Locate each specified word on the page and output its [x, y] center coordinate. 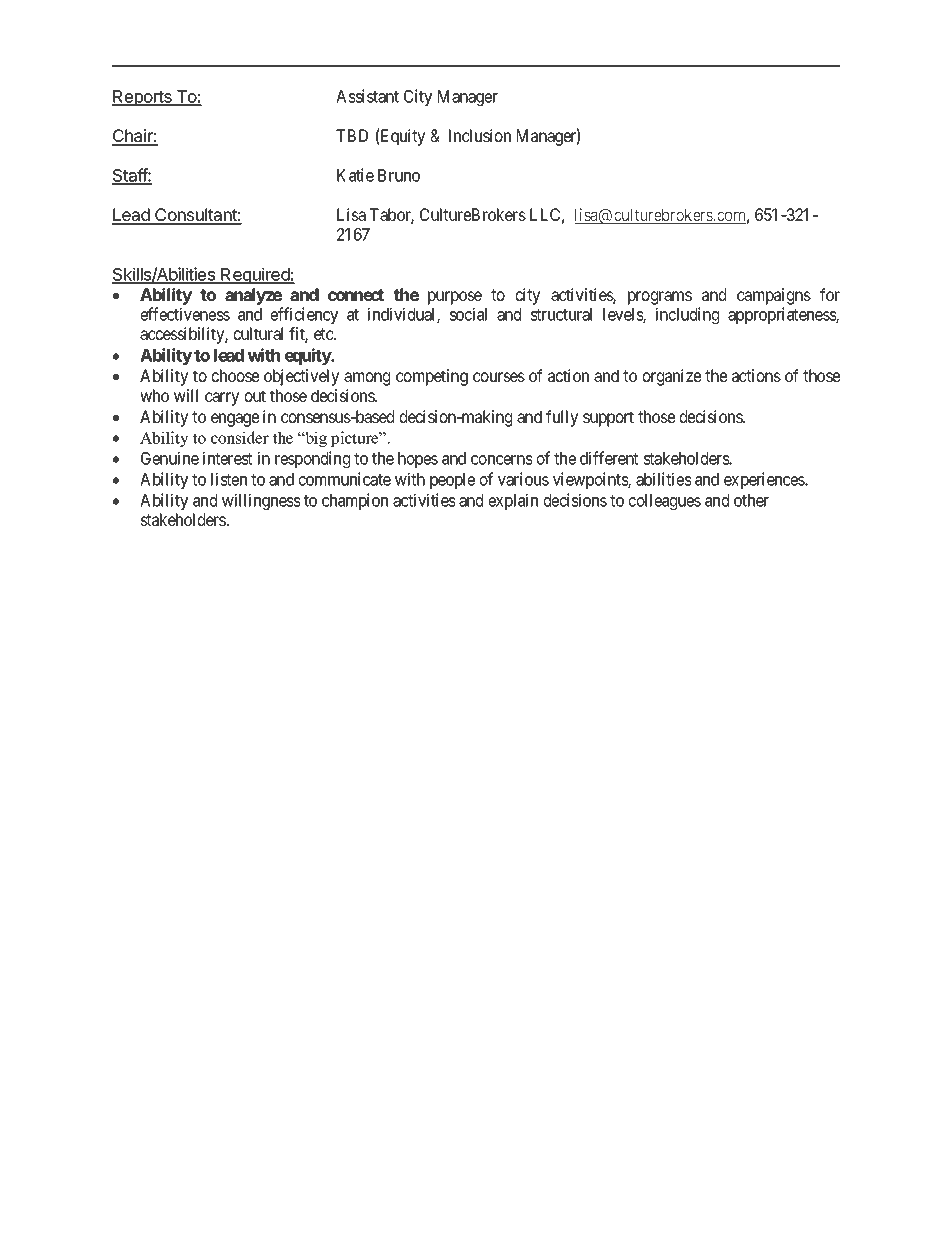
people [452, 481]
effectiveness [185, 314]
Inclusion [480, 135]
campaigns [774, 296]
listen [229, 479]
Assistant [367, 96]
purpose [455, 298]
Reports [143, 98]
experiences [765, 480]
